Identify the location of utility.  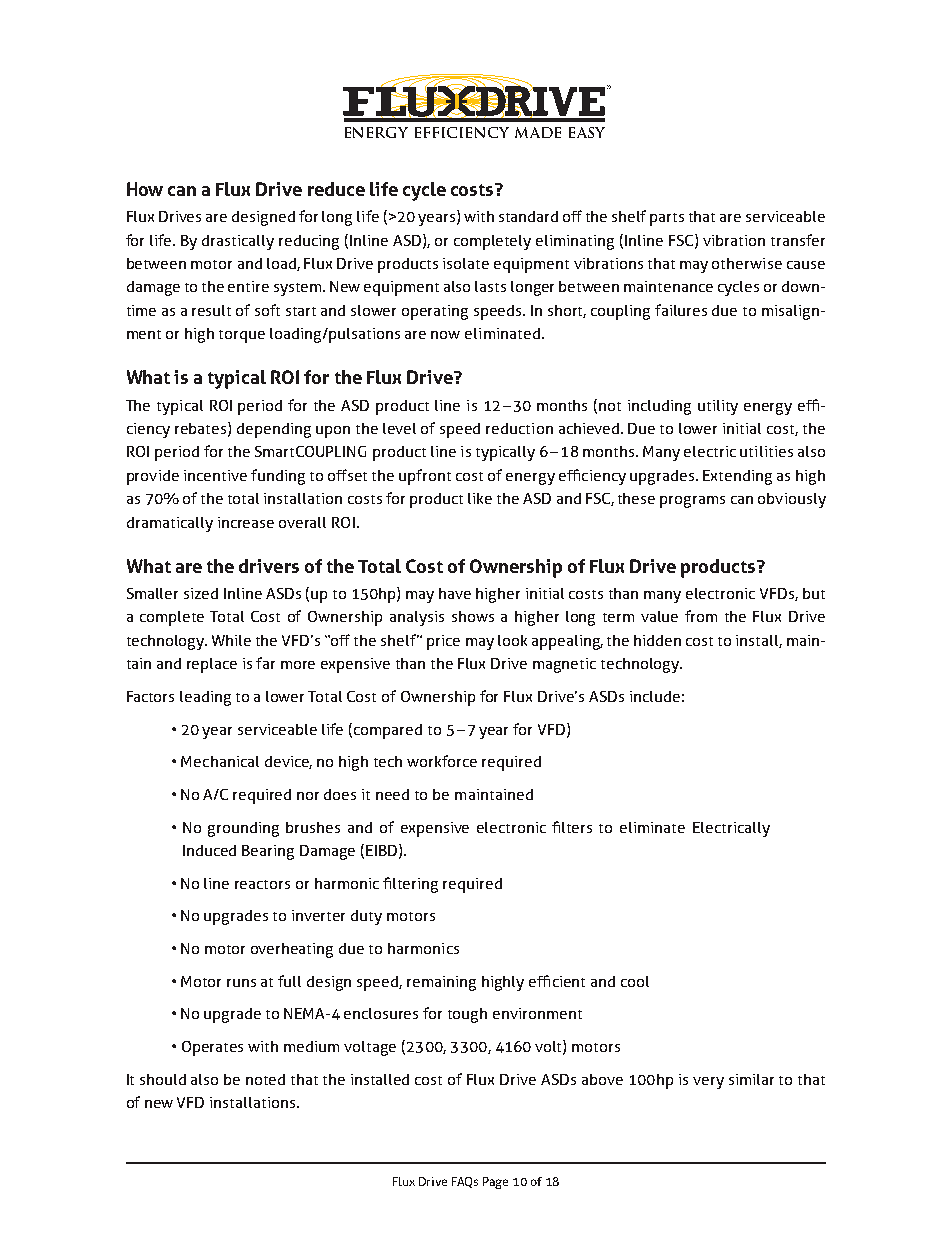
(718, 407).
